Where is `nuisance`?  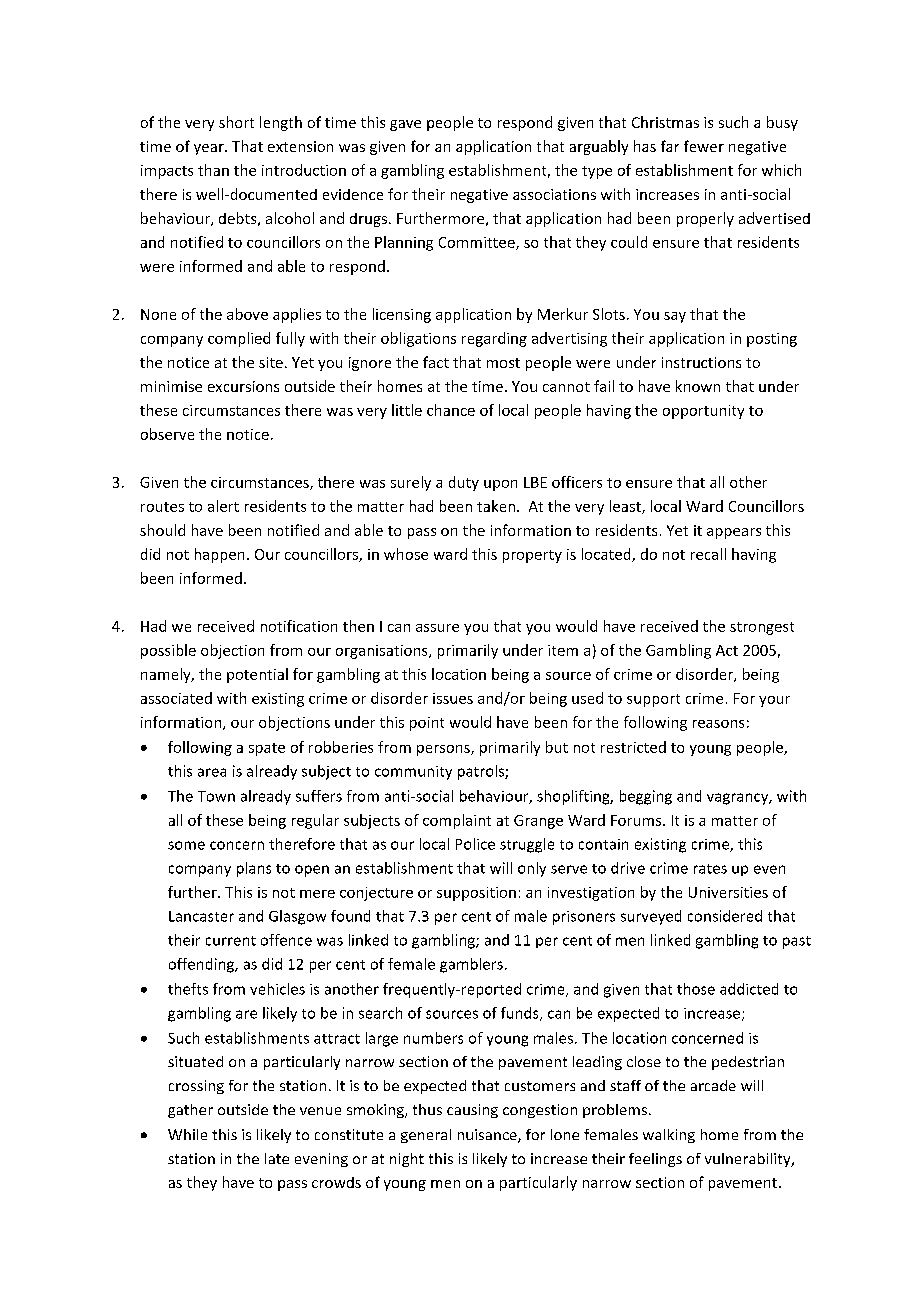
nuisance is located at coordinates (488, 1136).
